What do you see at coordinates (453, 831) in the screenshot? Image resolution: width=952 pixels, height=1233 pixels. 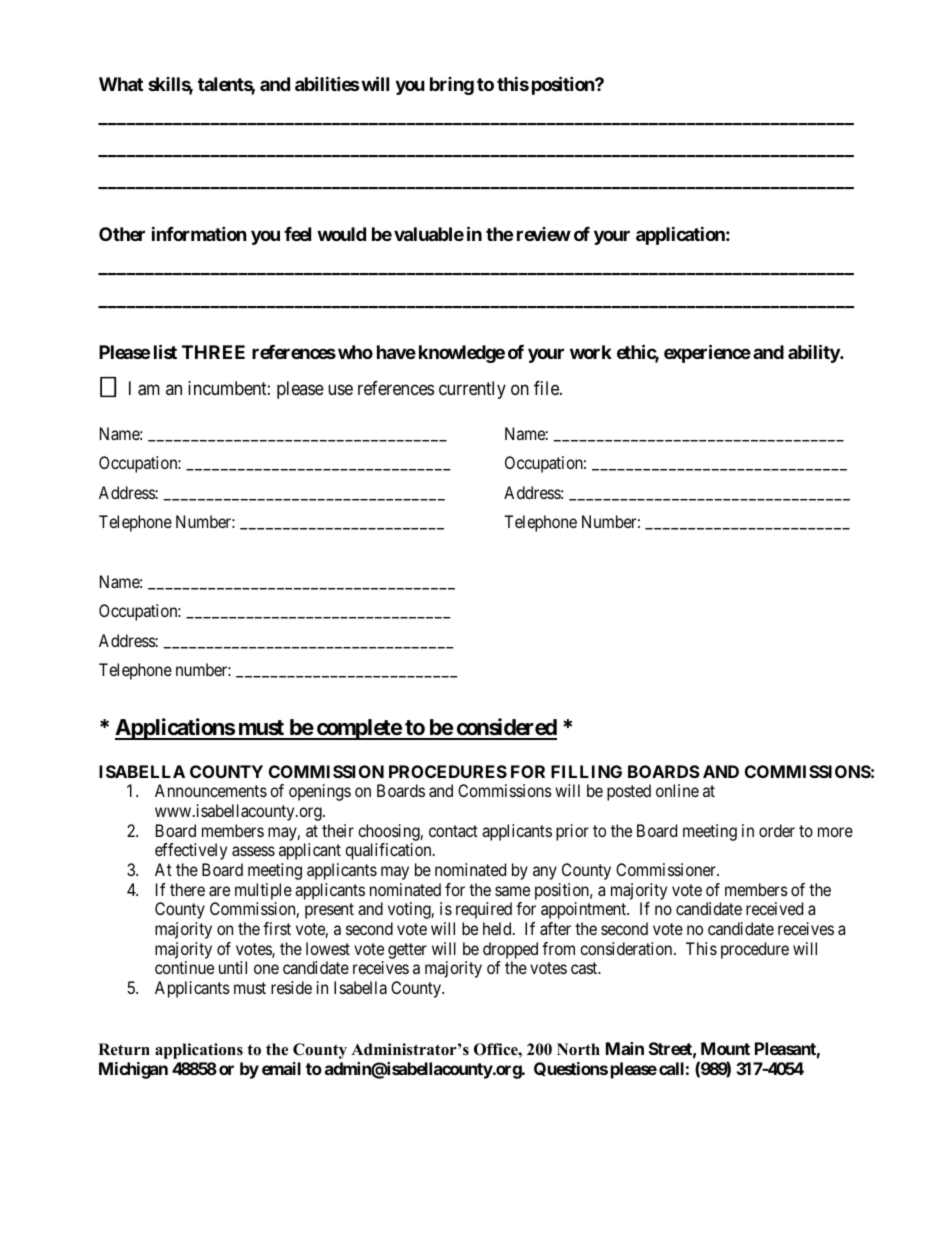 I see `contact` at bounding box center [453, 831].
